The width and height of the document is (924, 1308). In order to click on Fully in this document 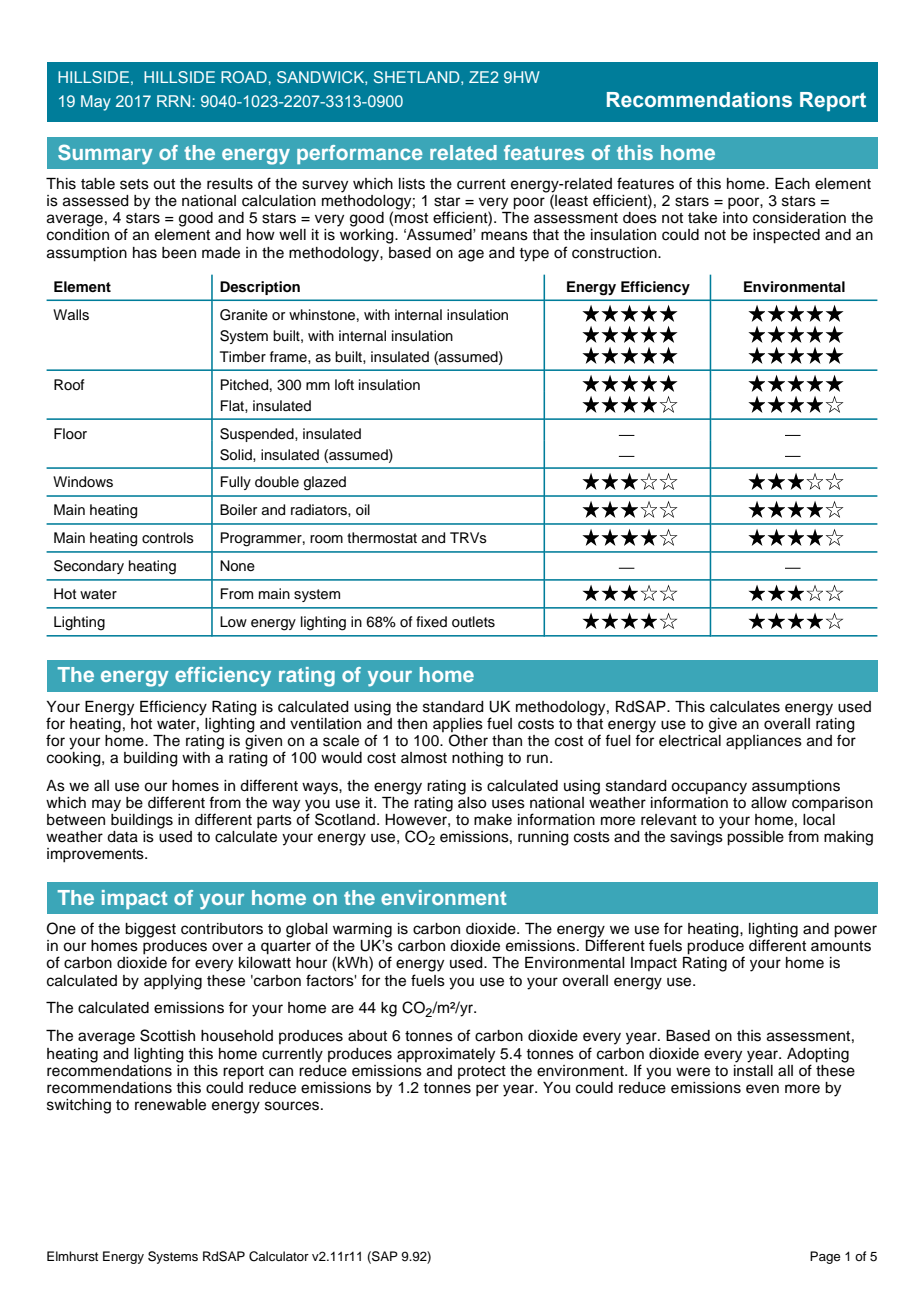, I will do `click(236, 483)`.
